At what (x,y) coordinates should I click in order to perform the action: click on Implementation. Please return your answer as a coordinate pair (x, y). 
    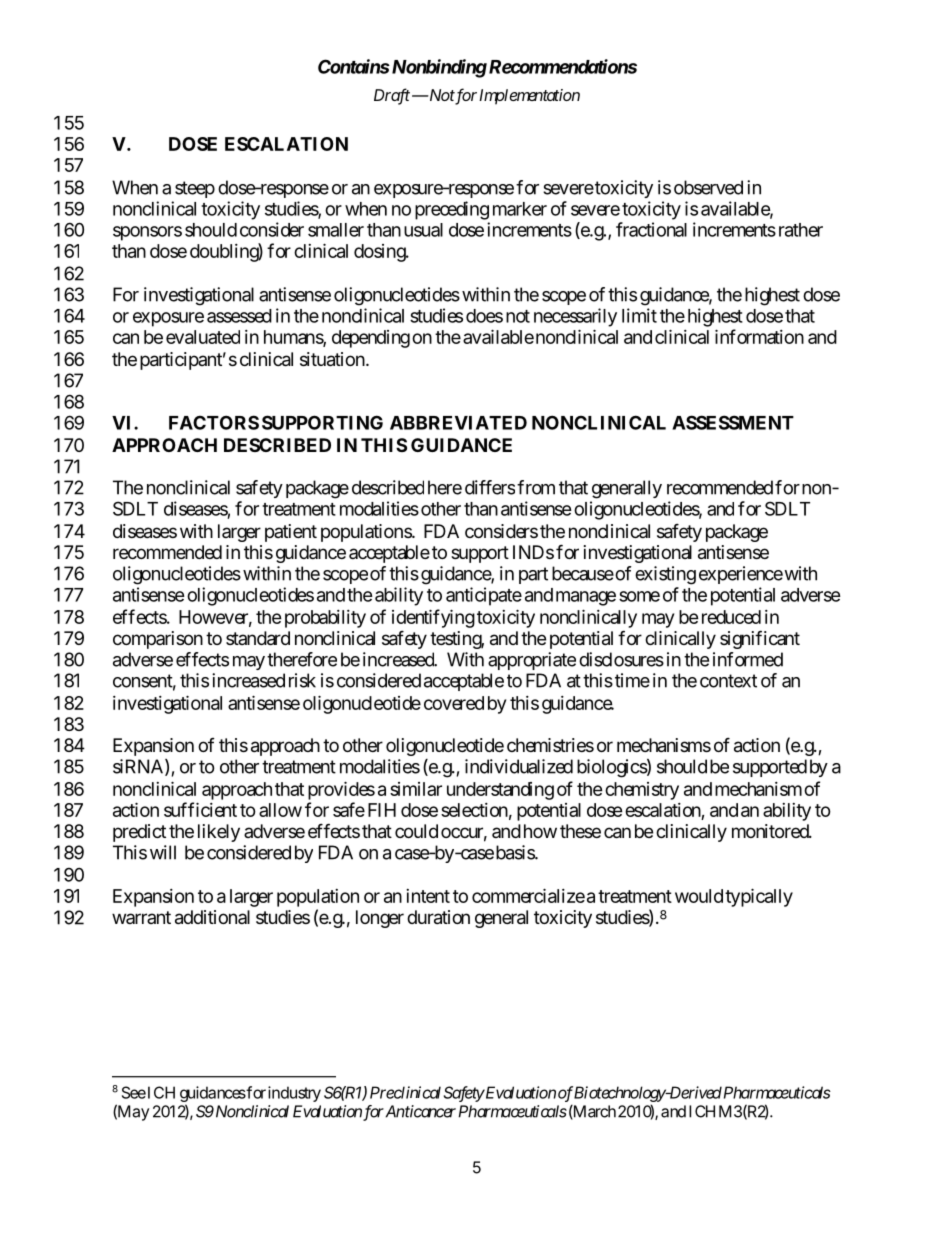
    Looking at the image, I should click on (529, 97).
